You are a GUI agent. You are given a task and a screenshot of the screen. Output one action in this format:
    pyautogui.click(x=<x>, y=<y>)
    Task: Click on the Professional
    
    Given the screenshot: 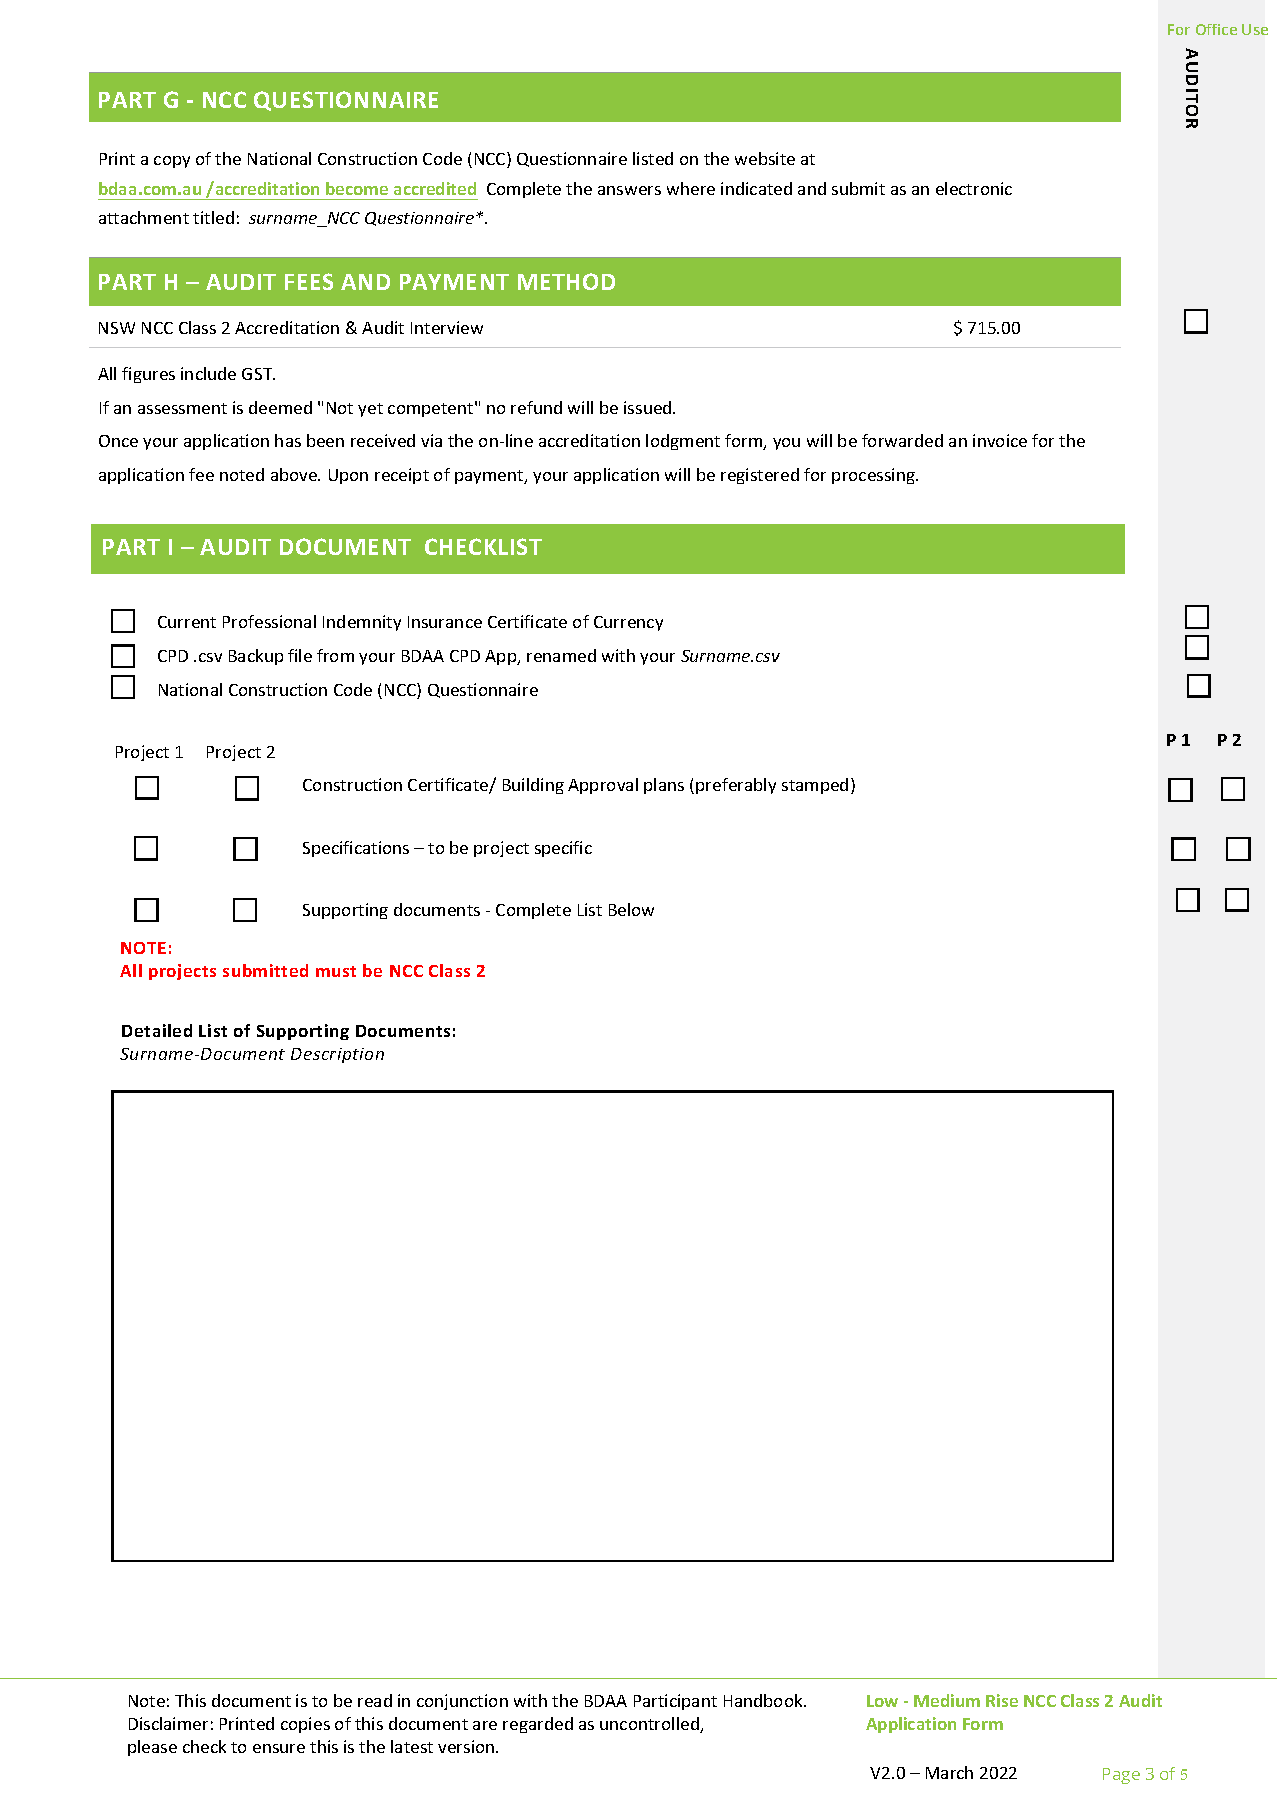 What is the action you would take?
    pyautogui.click(x=269, y=621)
